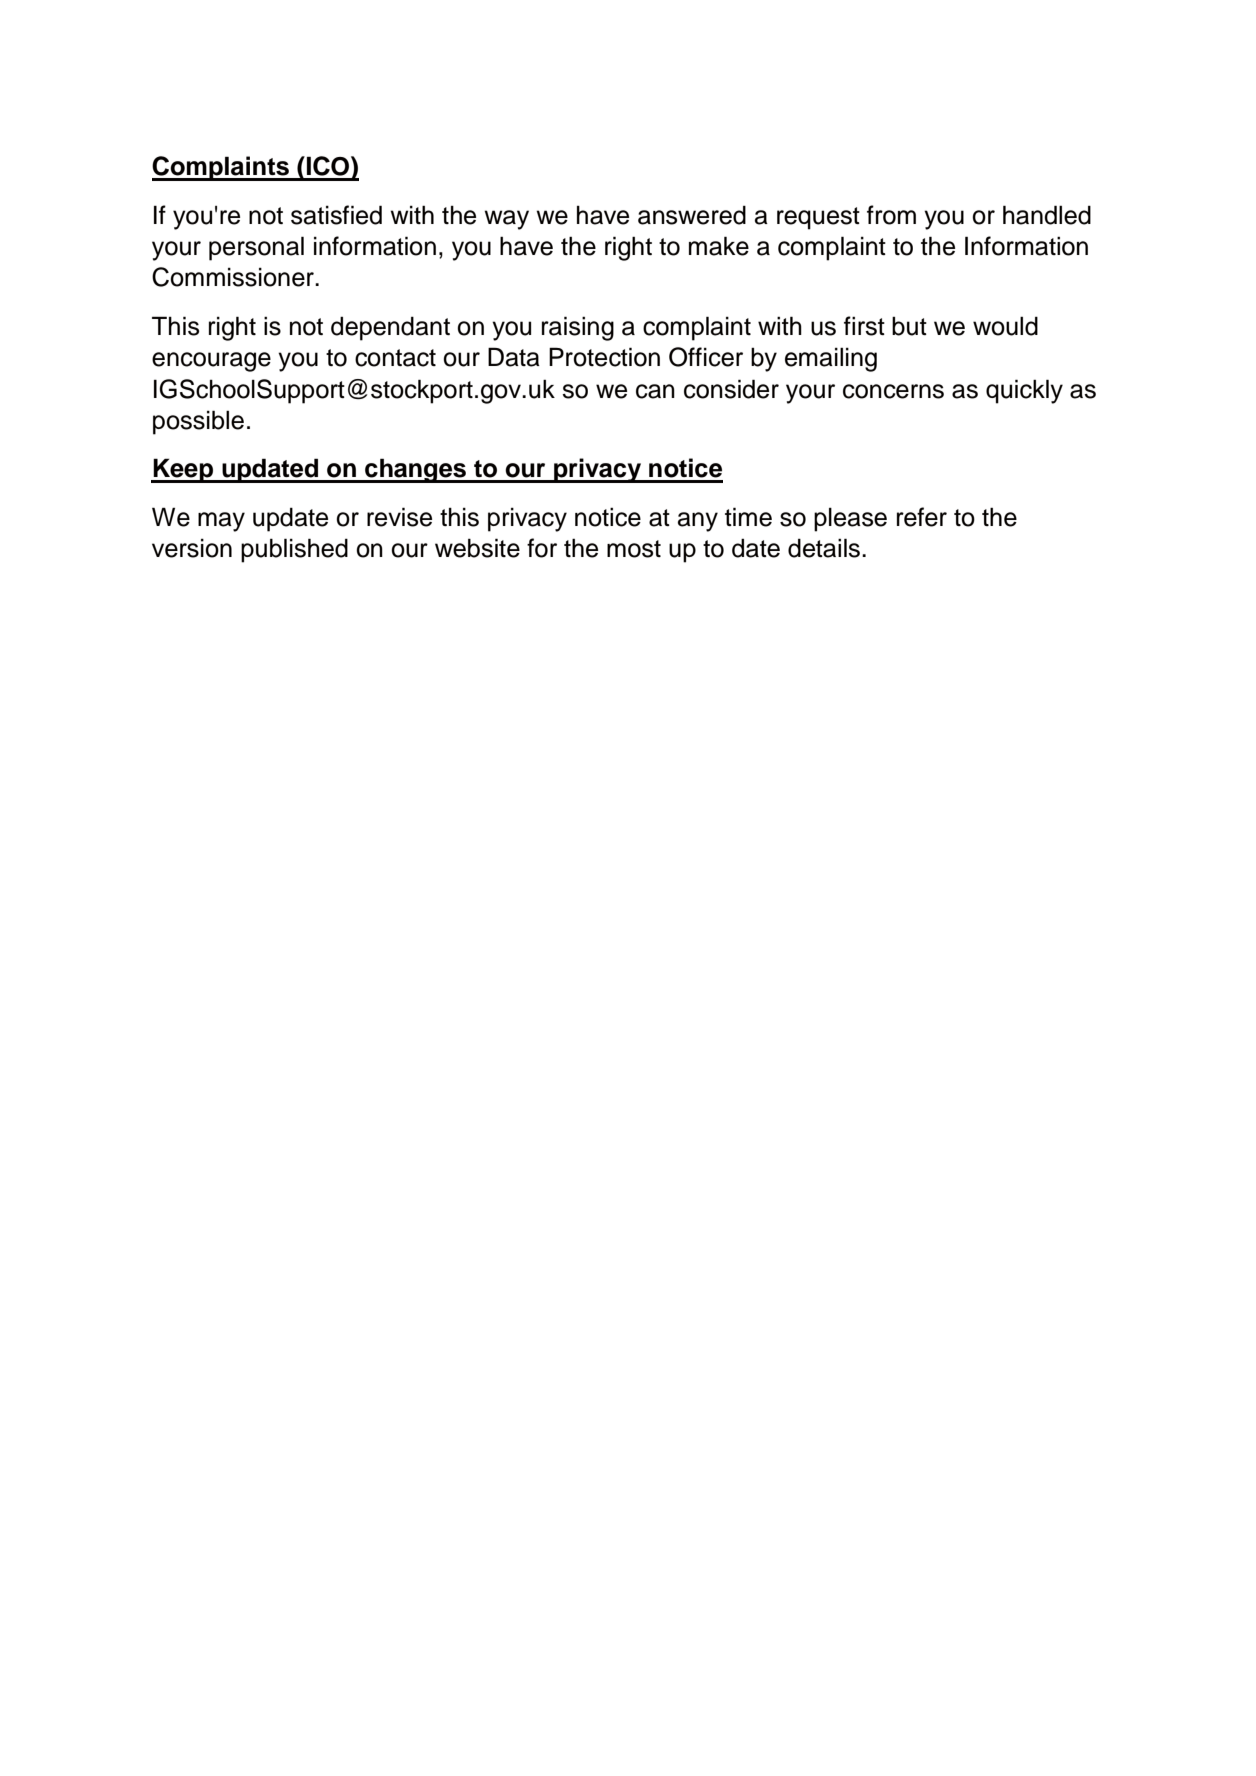 This page has height=1776, width=1256. Describe the element at coordinates (184, 470) in the page. I see `Keep` at that location.
